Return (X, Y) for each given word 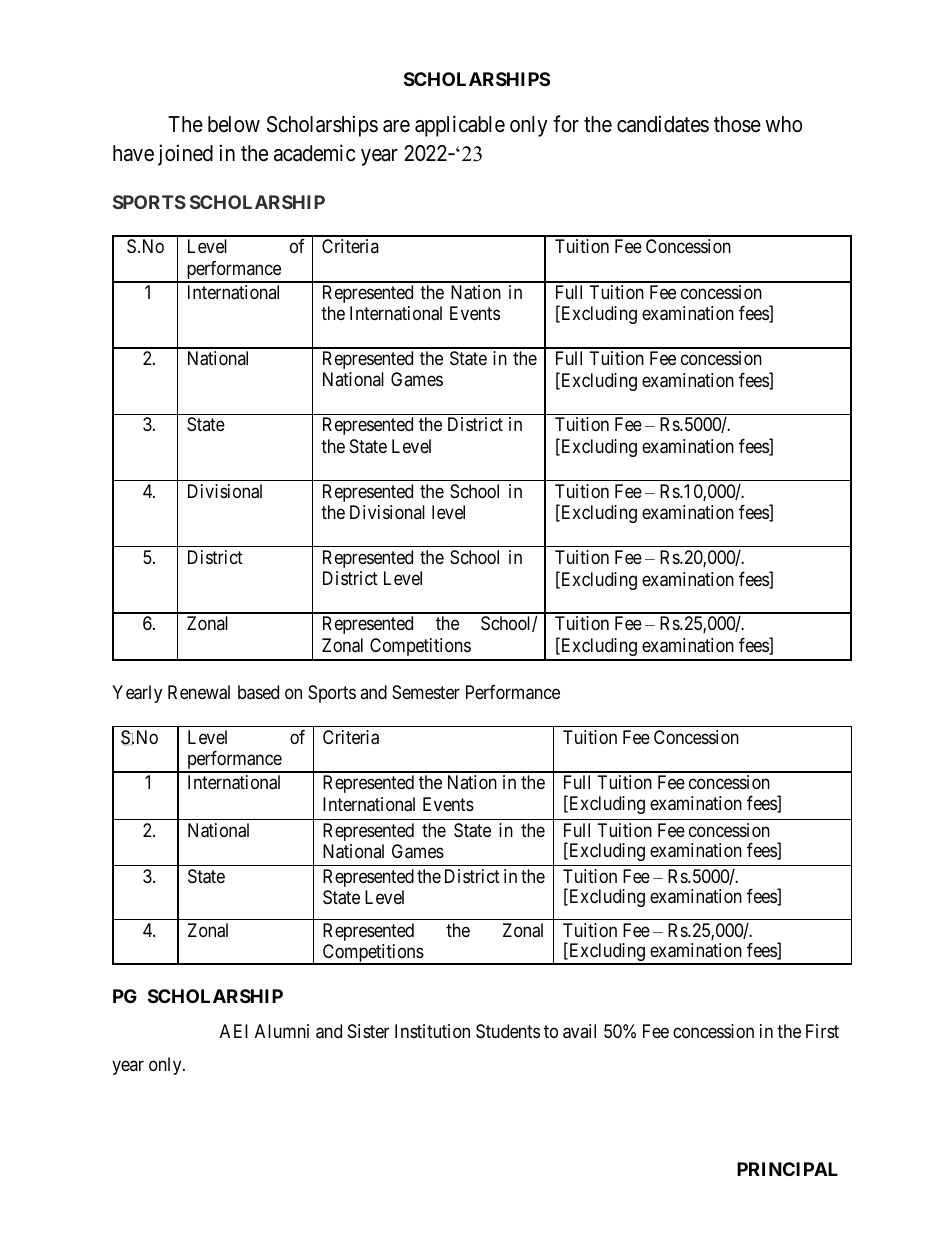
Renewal (199, 692)
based (258, 692)
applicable (460, 126)
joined (185, 155)
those (737, 124)
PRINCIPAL (787, 1169)
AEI (234, 1031)
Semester (426, 692)
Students (508, 1031)
